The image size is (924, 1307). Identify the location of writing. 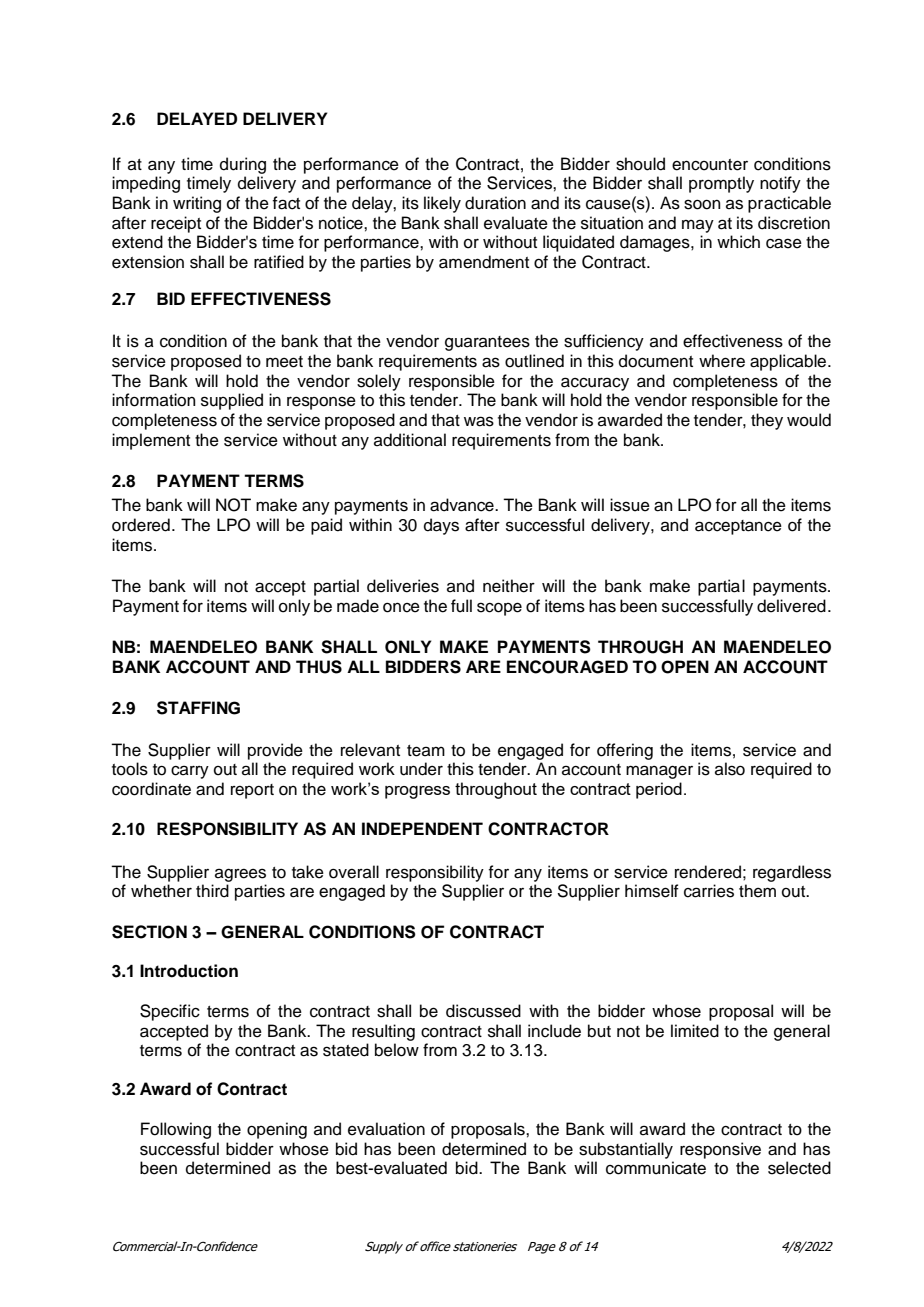
(197, 204).
